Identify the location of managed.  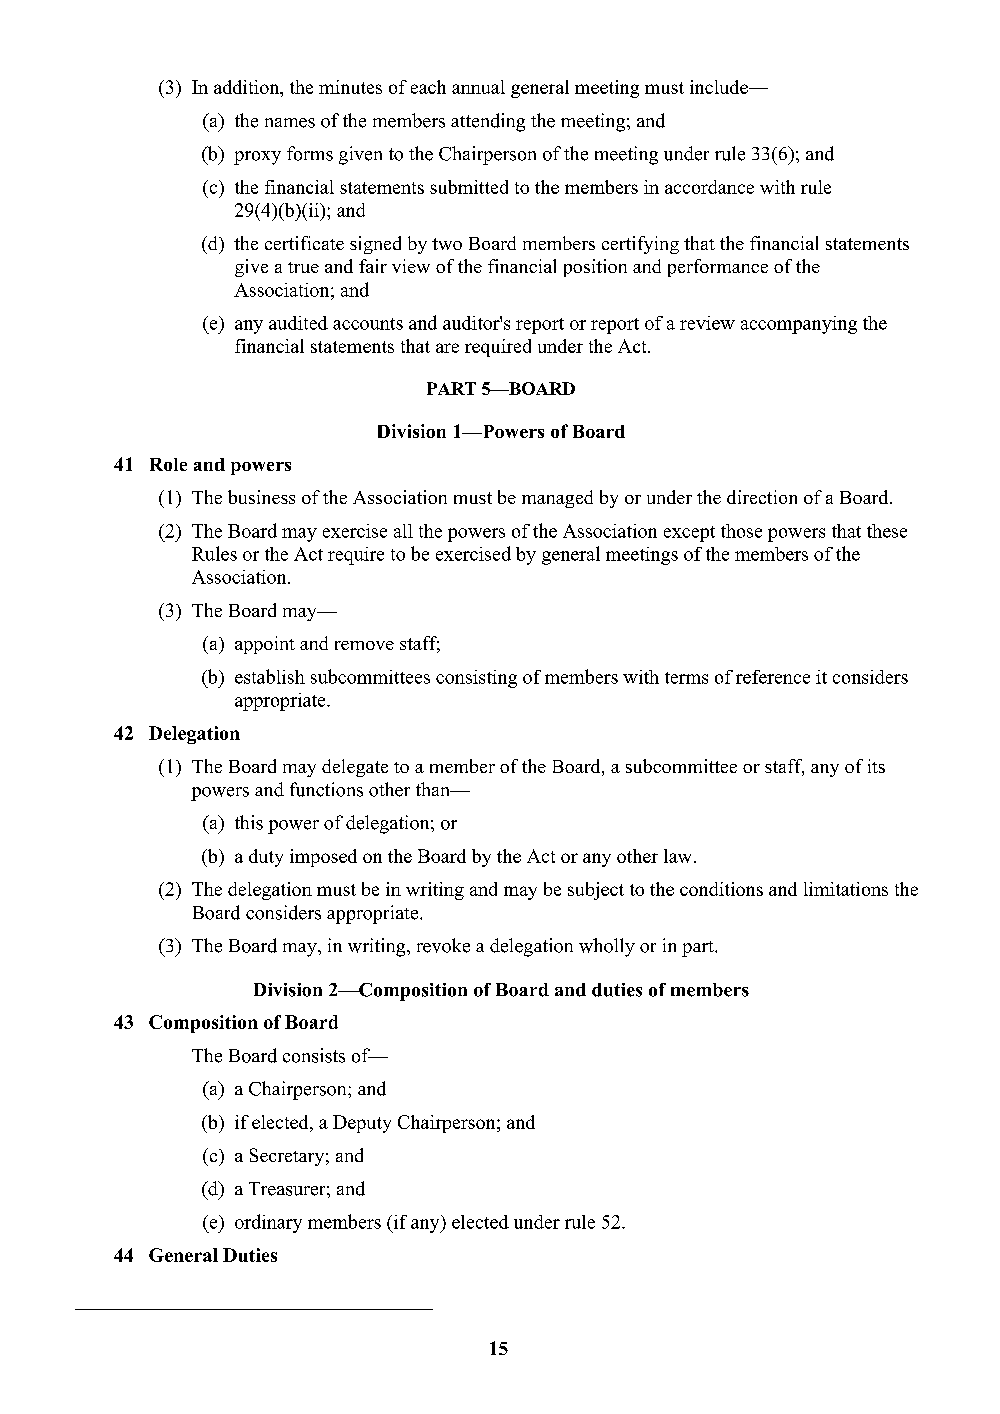
(557, 499).
